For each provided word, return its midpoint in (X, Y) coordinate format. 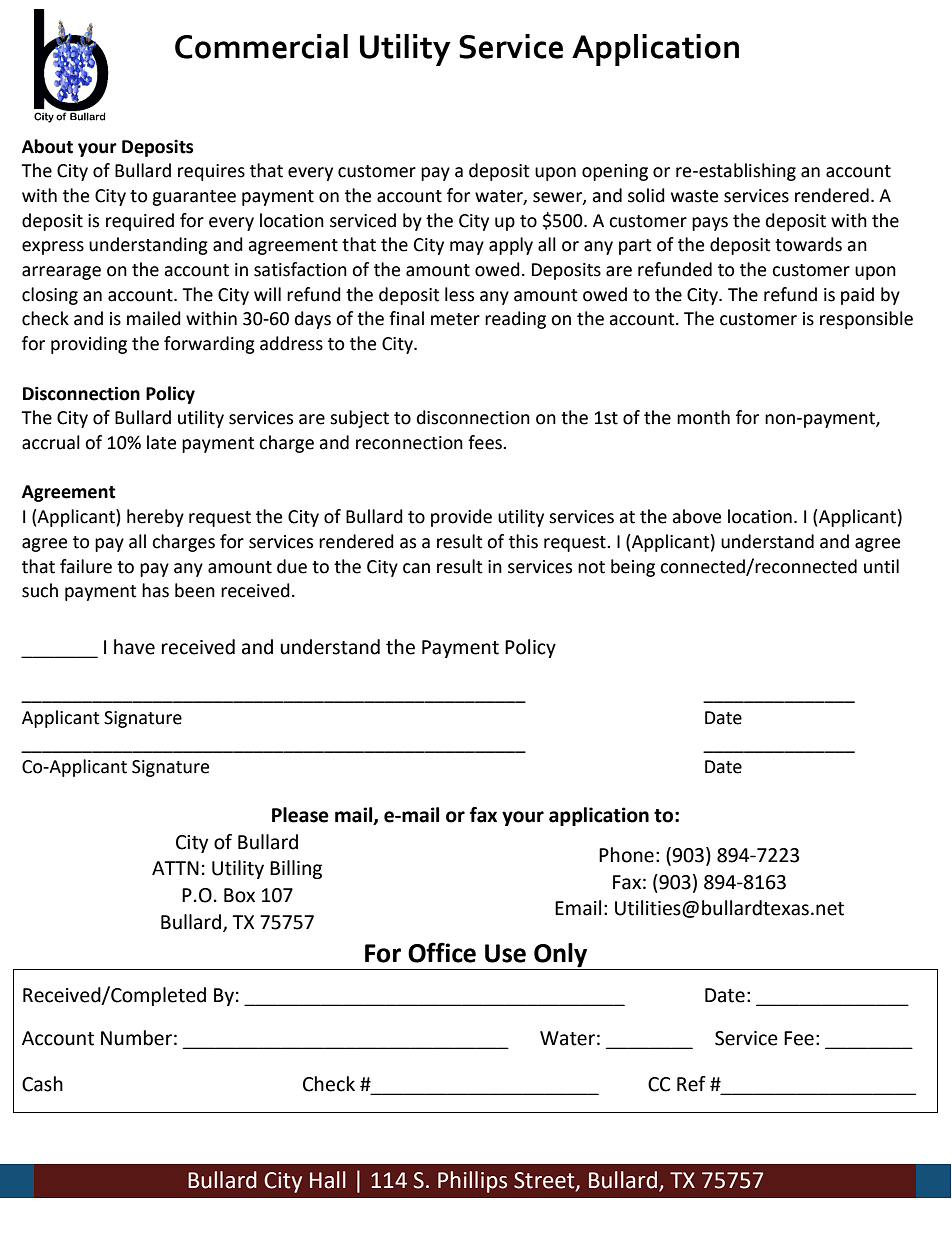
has (155, 590)
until (881, 566)
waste (694, 196)
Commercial (261, 46)
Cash (42, 1084)
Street (545, 1181)
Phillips (472, 1182)
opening (615, 172)
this (523, 541)
